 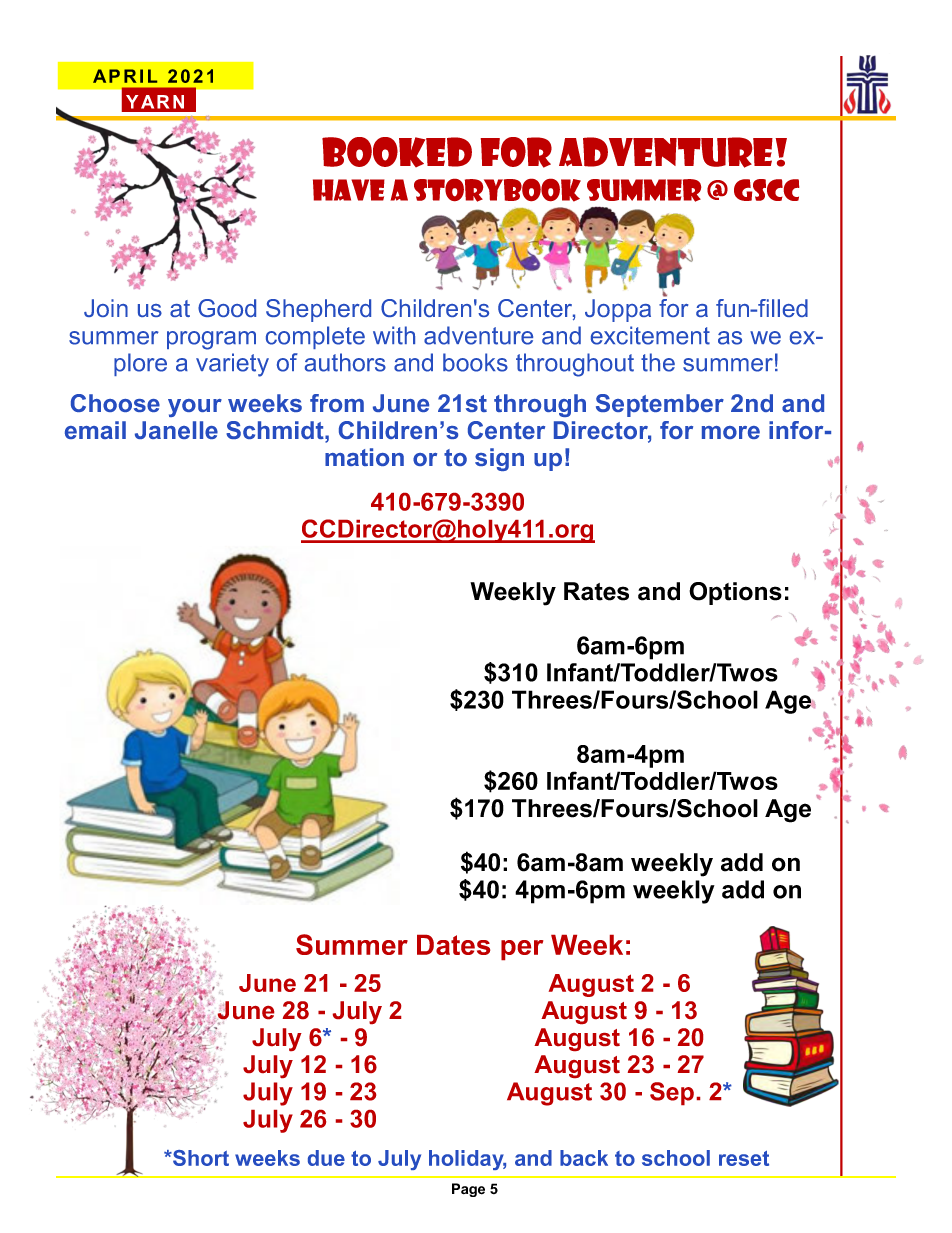 What do you see at coordinates (735, 593) in the screenshot?
I see `Options` at bounding box center [735, 593].
